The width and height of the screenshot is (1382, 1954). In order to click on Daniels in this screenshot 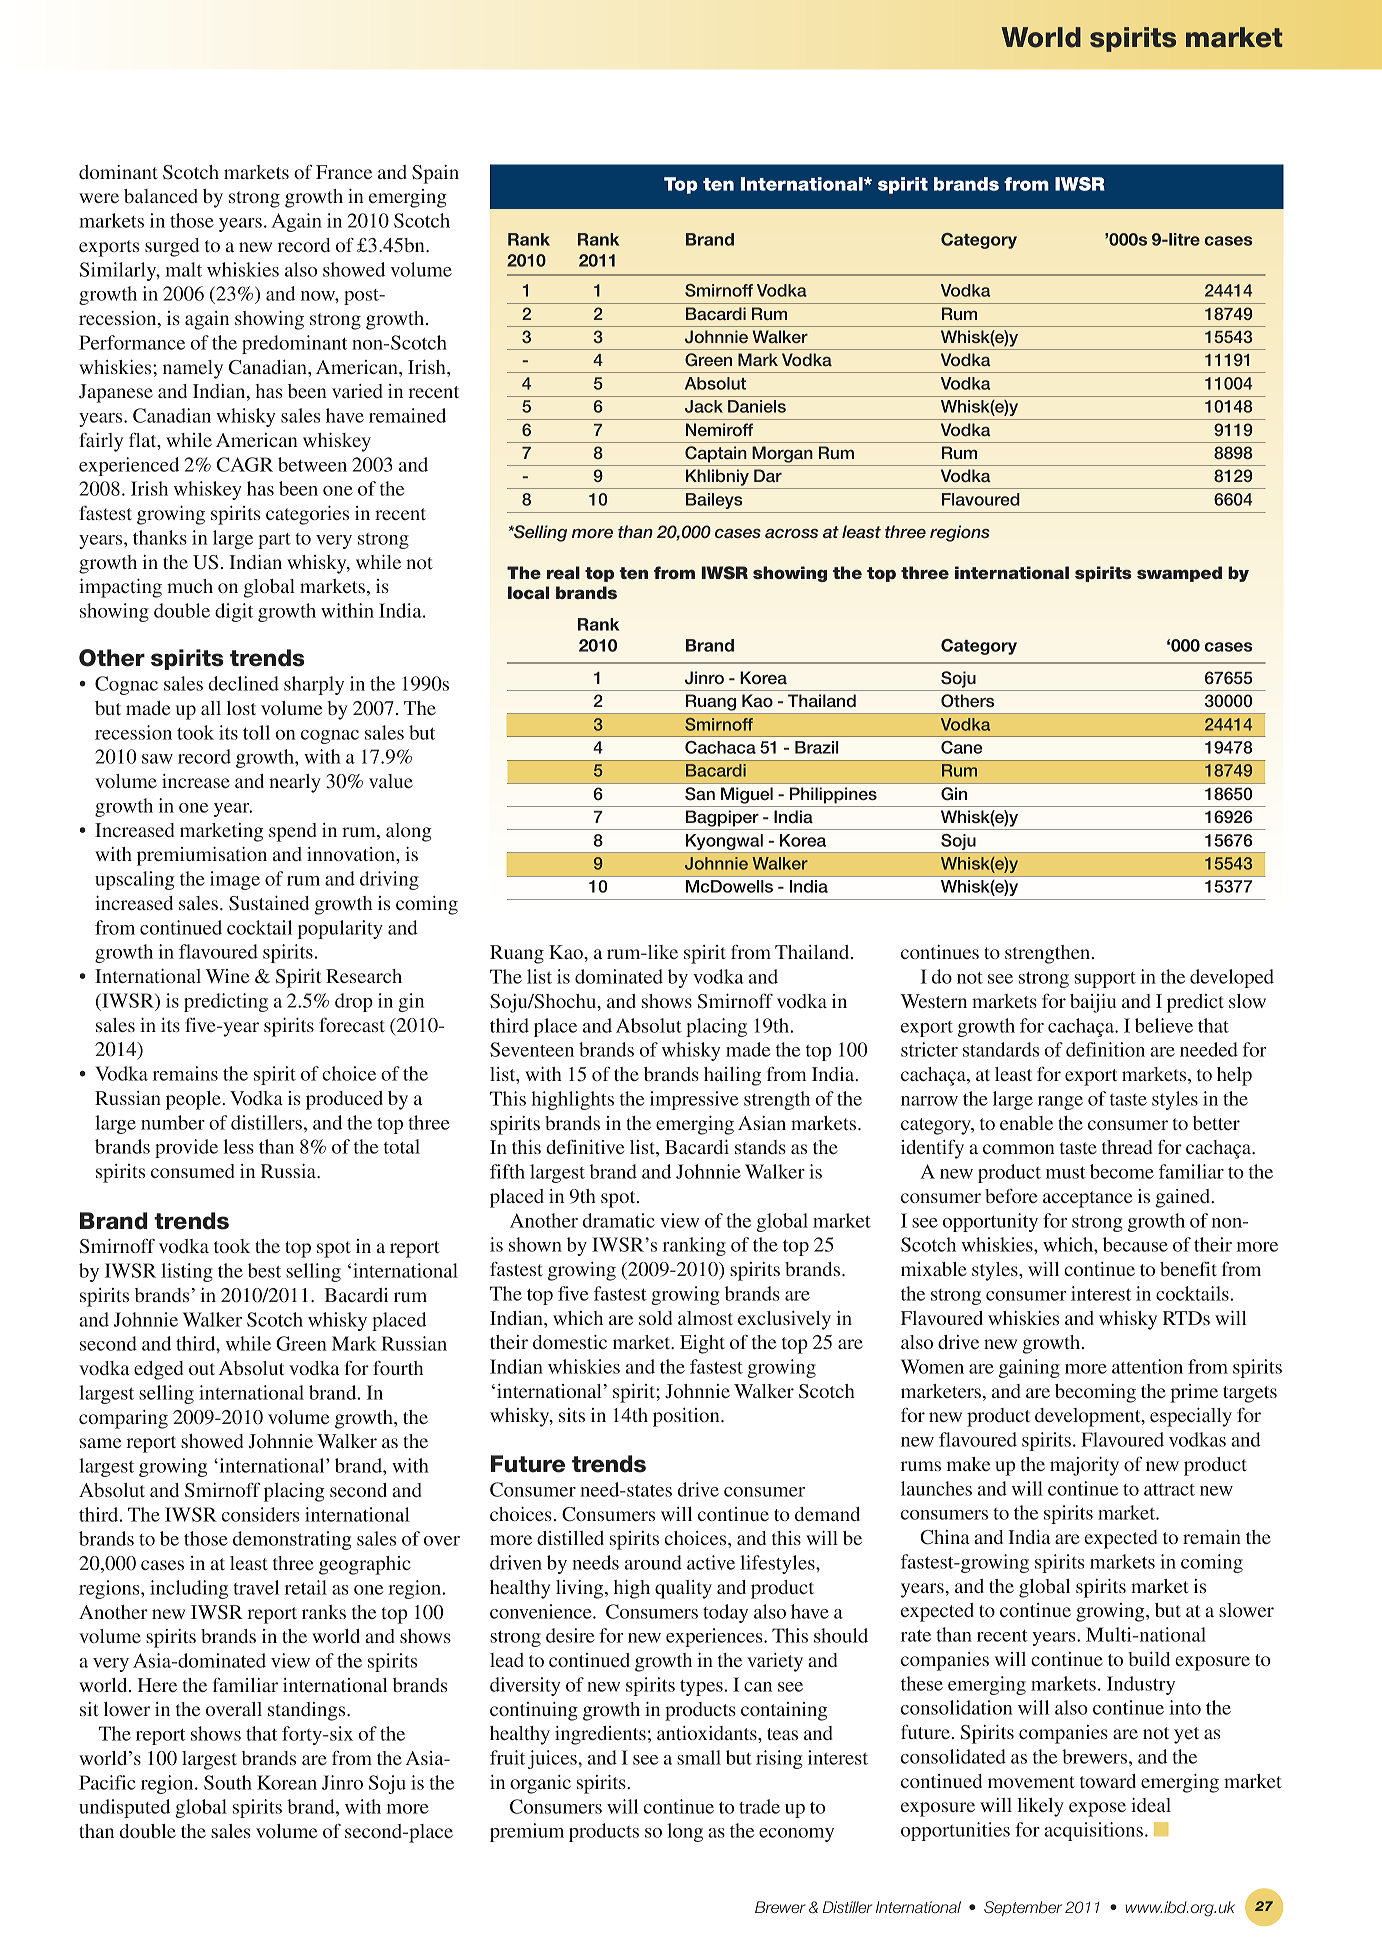, I will do `click(757, 406)`.
